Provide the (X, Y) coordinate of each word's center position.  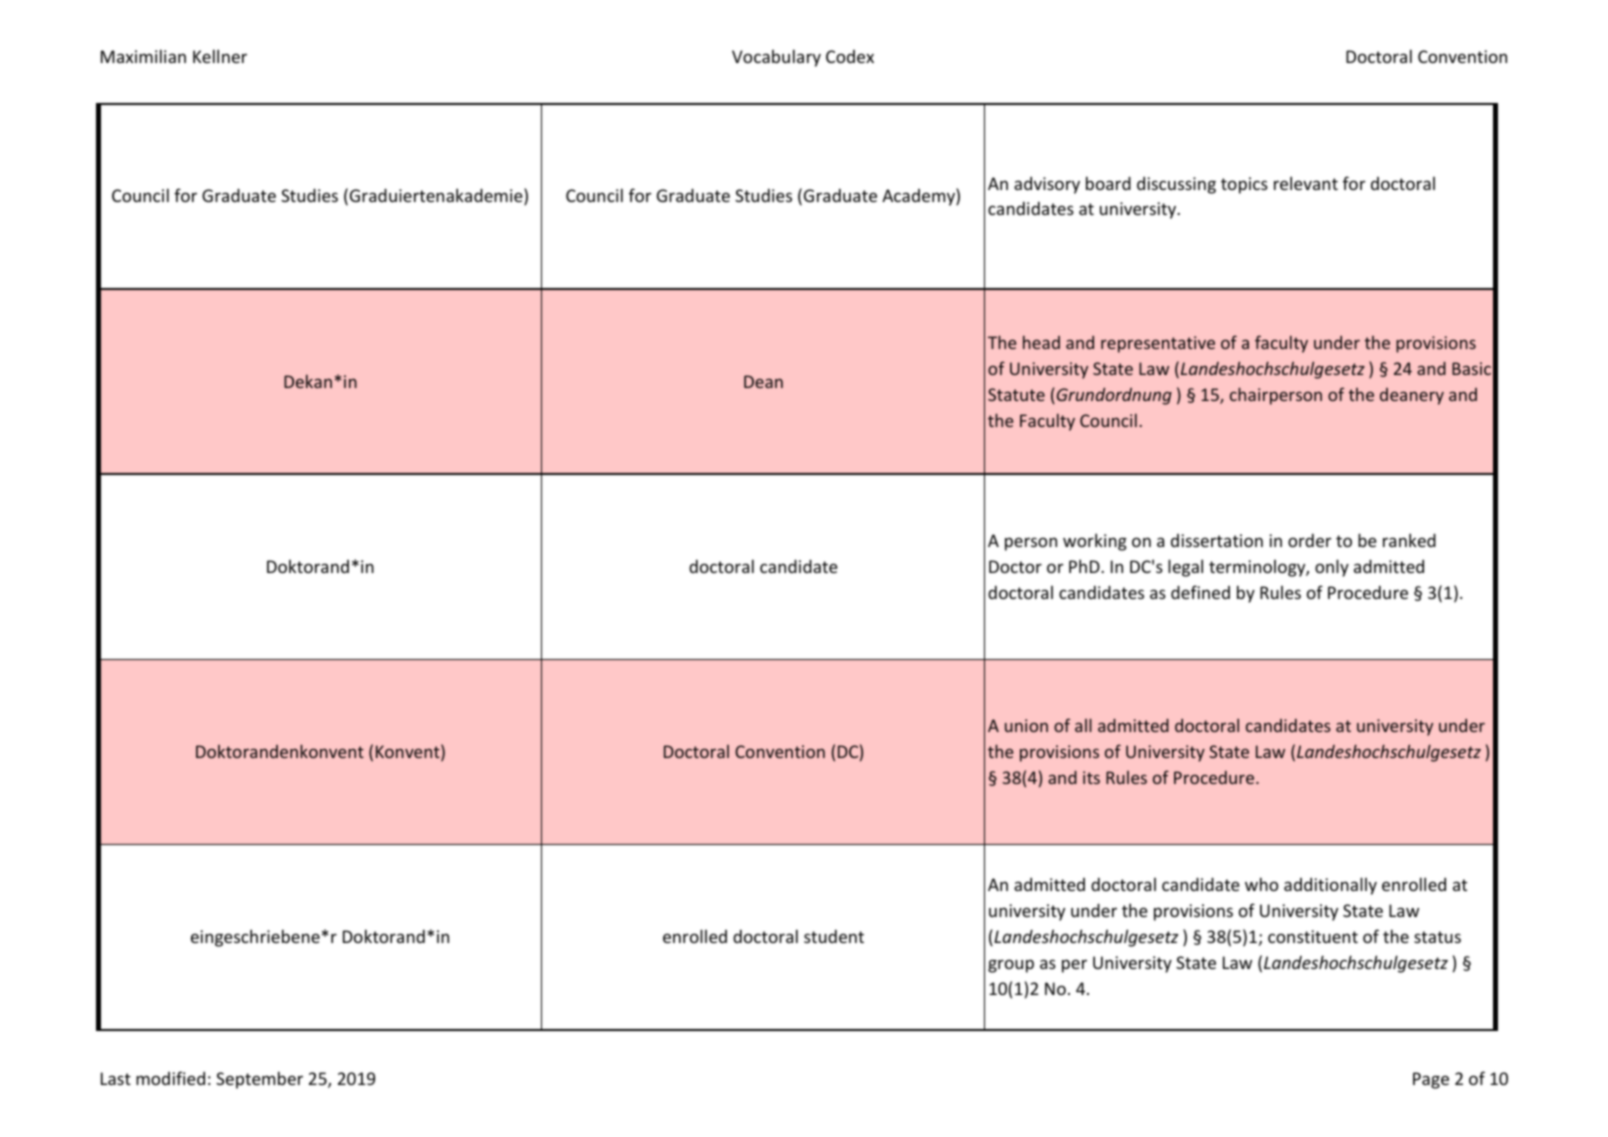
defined (1200, 592)
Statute (1016, 394)
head (1041, 342)
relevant (1306, 183)
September (259, 1080)
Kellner (220, 56)
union (1026, 725)
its (1091, 777)
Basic (1471, 368)
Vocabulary (776, 58)
